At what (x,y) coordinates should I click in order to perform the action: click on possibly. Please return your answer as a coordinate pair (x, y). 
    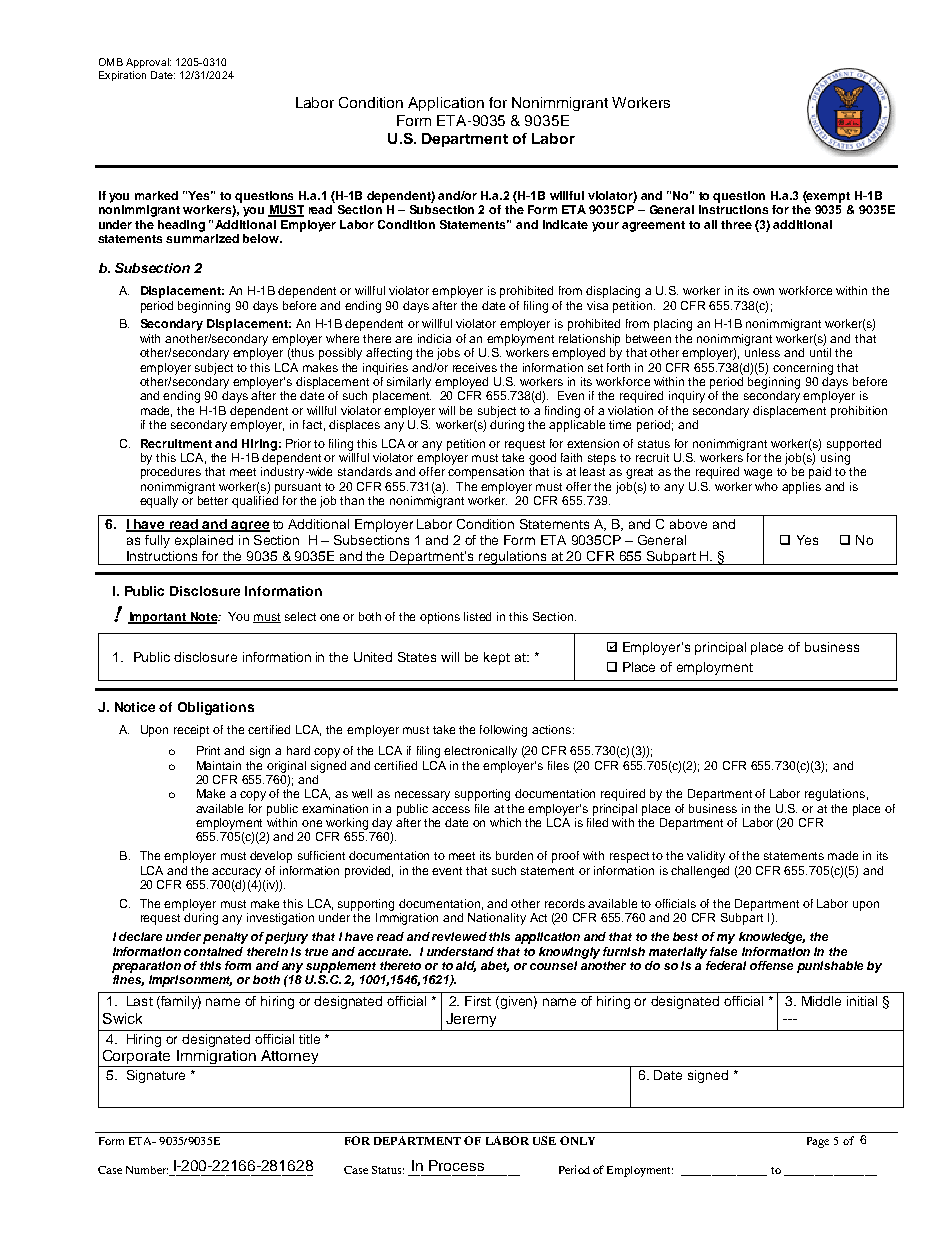
    Looking at the image, I should click on (340, 354).
